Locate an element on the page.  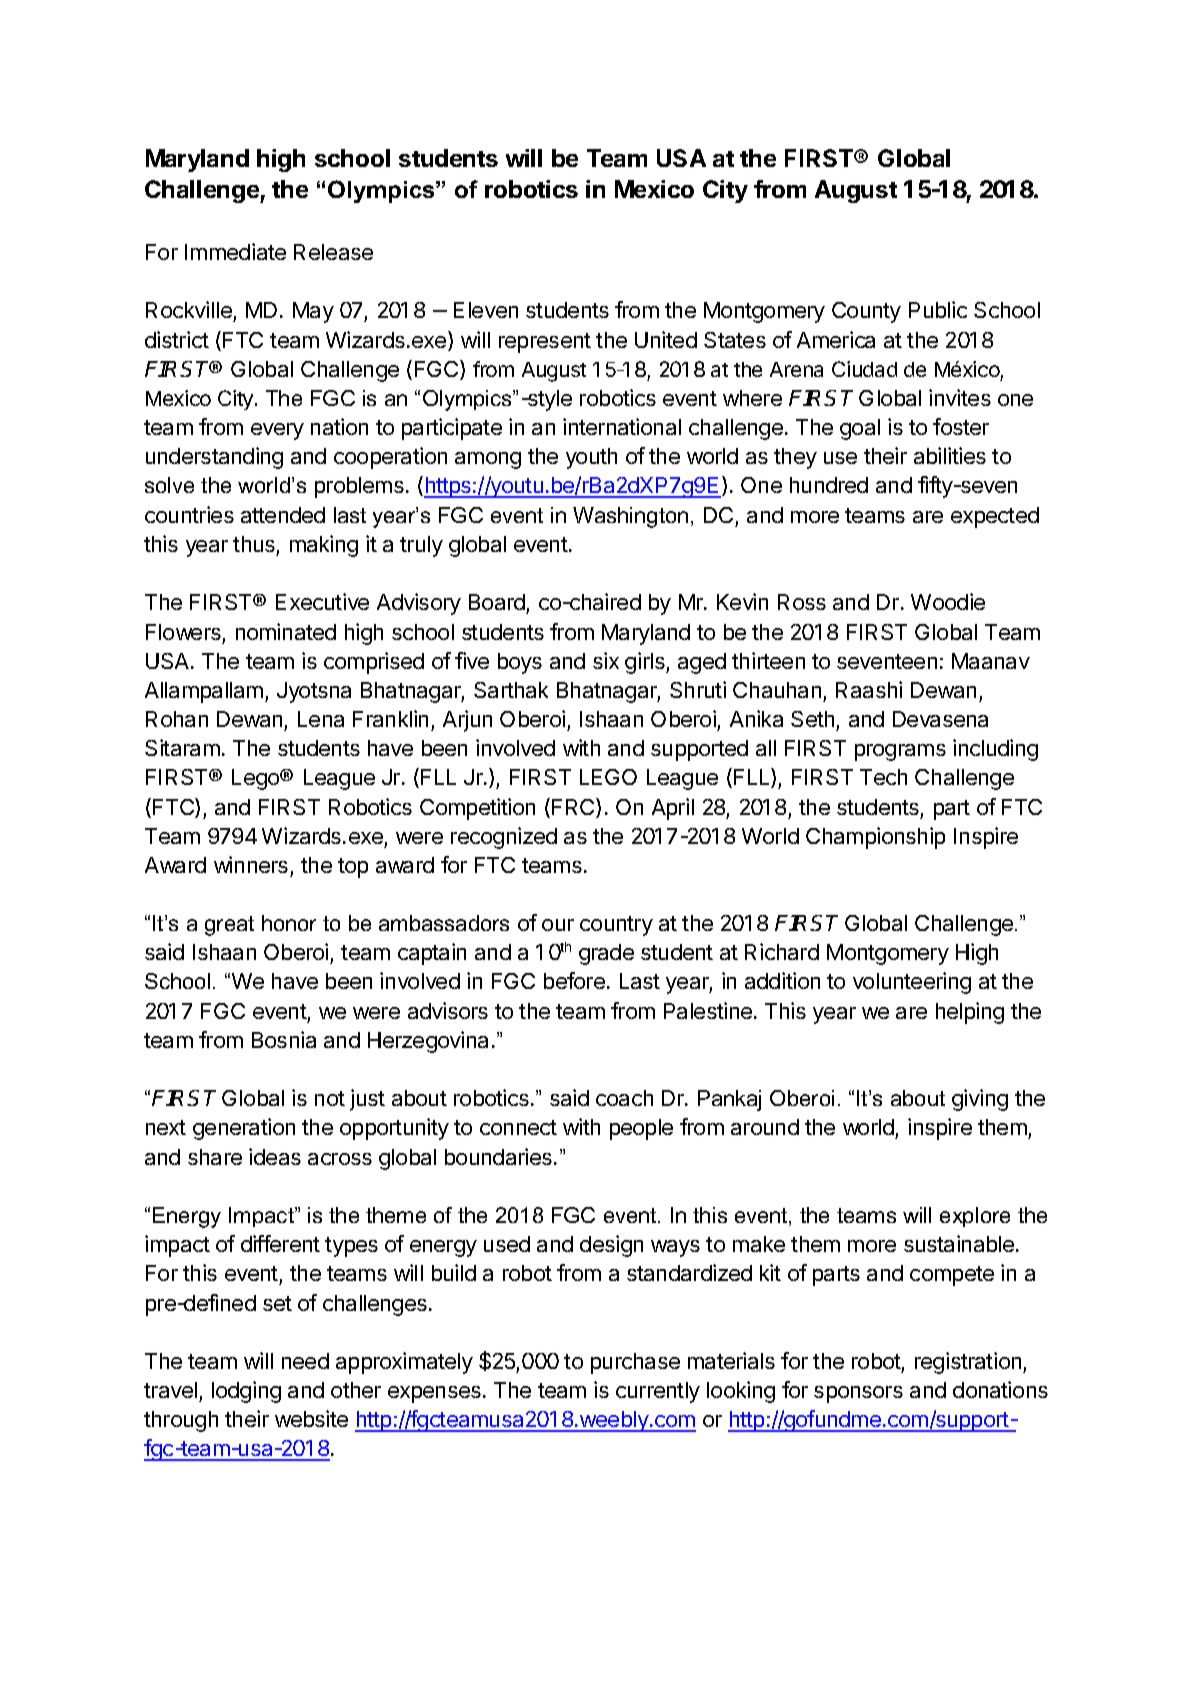
giving is located at coordinates (980, 1100).
